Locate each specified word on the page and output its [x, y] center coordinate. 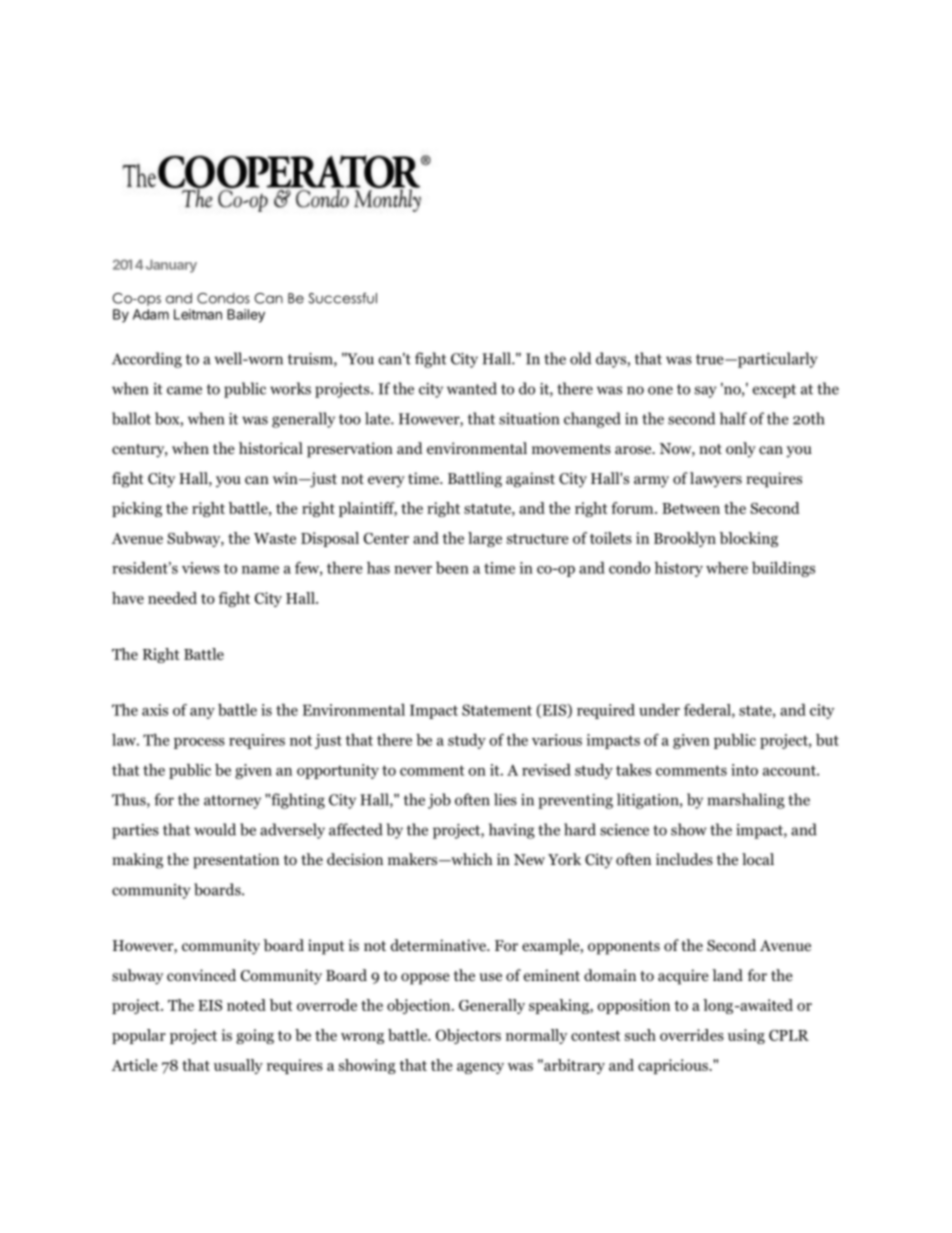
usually [238, 1066]
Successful [342, 298]
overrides [692, 1035]
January [171, 266]
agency [480, 1068]
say [706, 392]
